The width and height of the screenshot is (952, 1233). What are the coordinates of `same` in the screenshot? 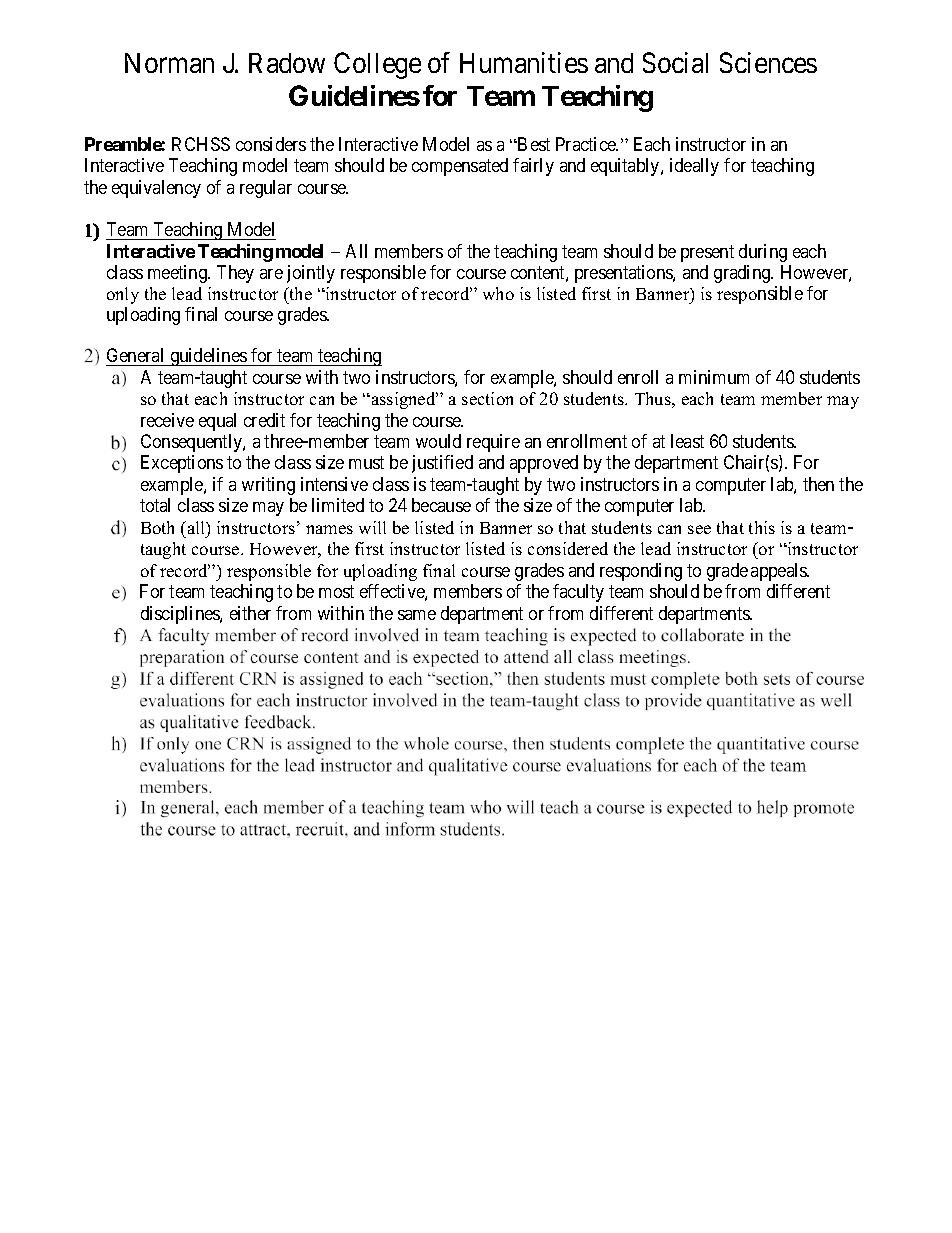 It's located at (417, 615).
